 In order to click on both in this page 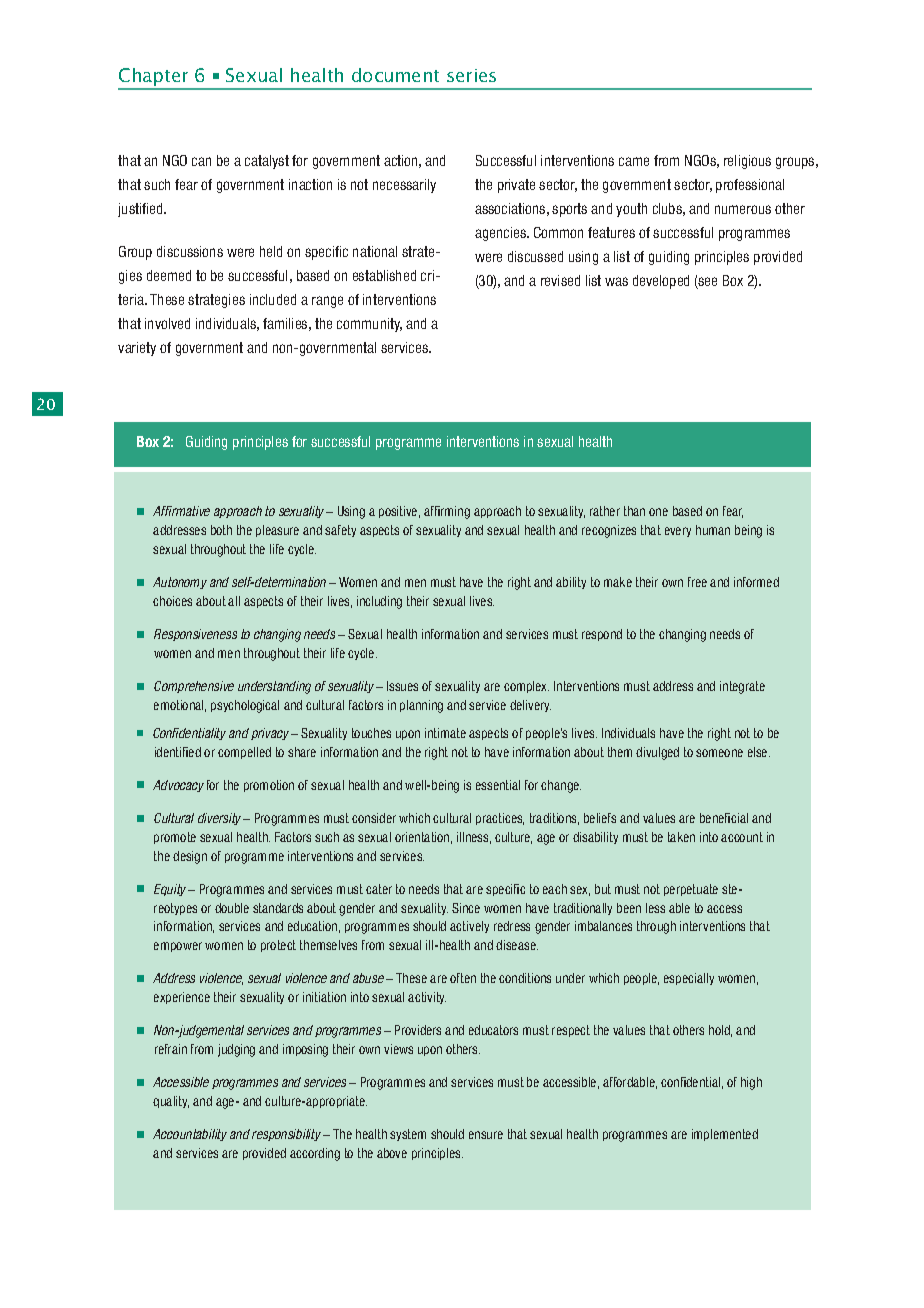, I will do `click(221, 530)`.
